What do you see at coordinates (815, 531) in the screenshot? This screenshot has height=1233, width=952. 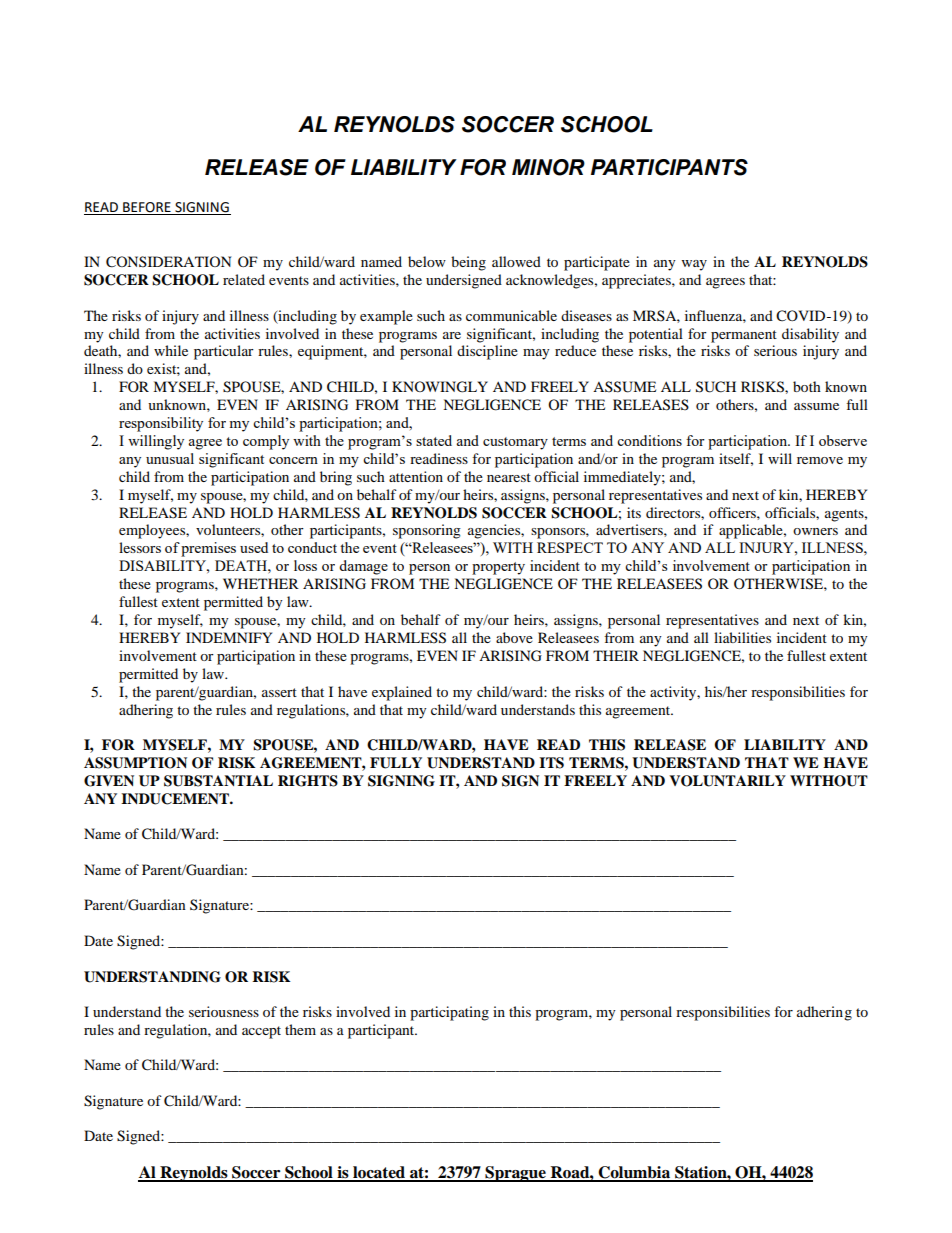 I see `owners` at bounding box center [815, 531].
